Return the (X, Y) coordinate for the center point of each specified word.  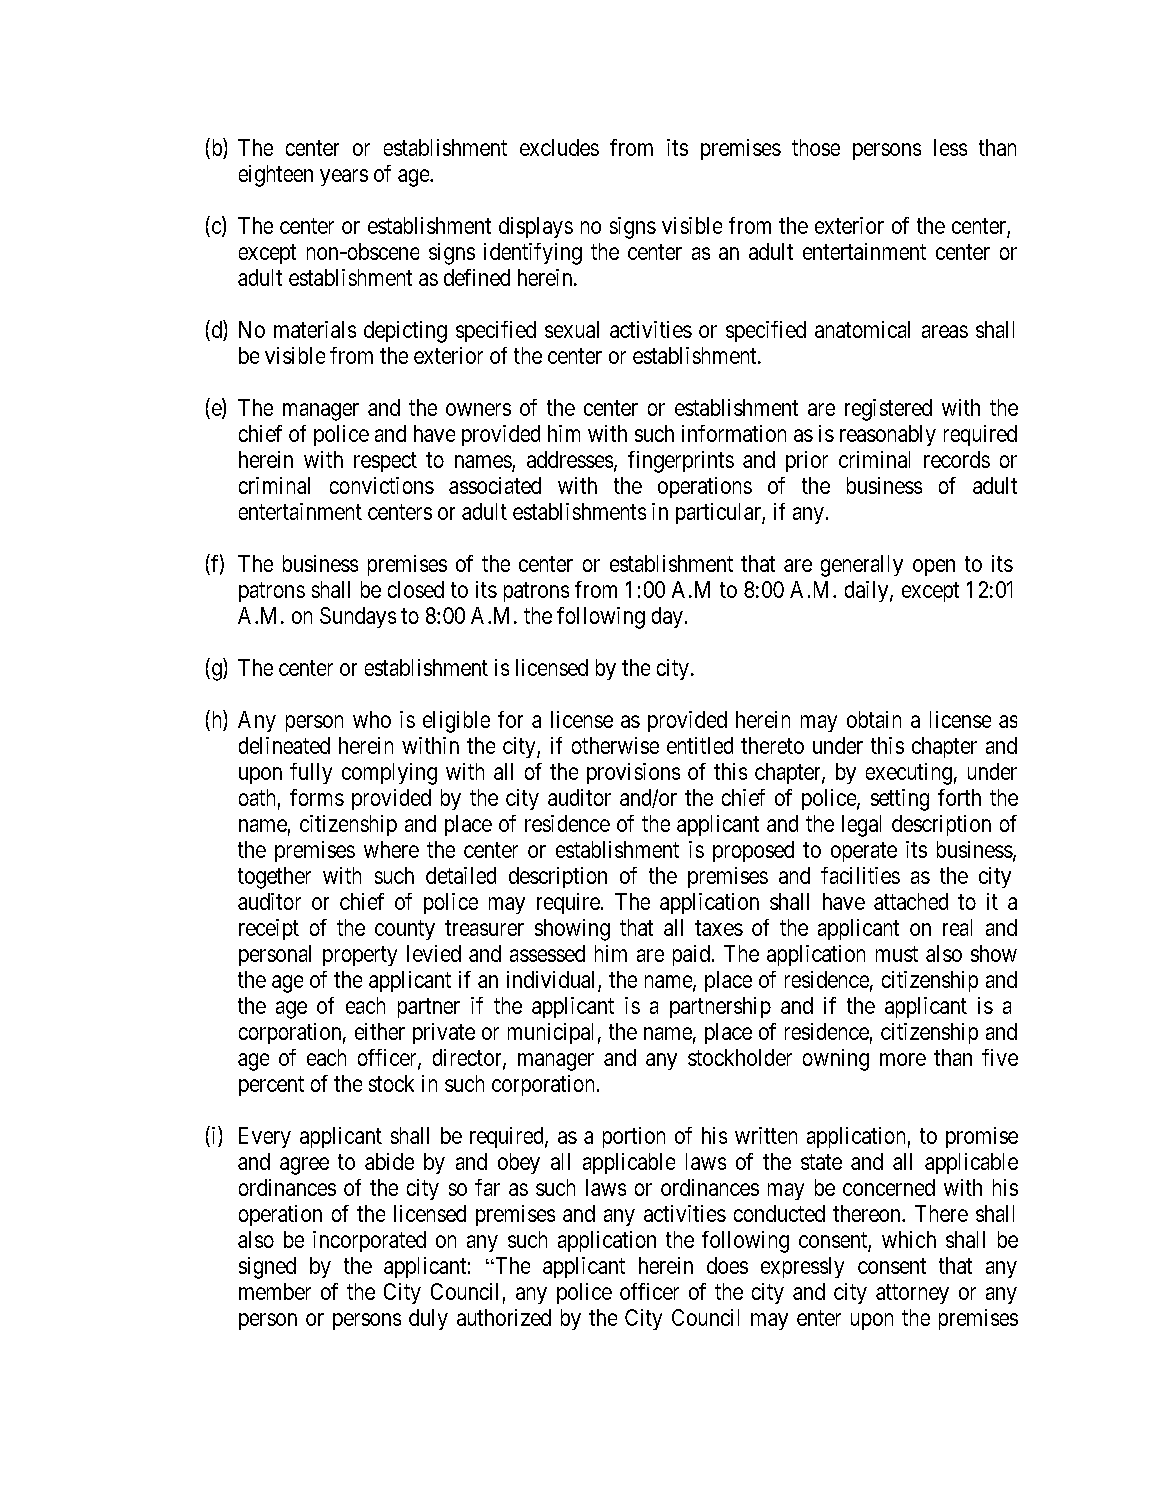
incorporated (369, 1241)
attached (911, 901)
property (360, 956)
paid (691, 955)
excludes (559, 147)
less (950, 147)
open (934, 567)
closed (416, 589)
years (344, 177)
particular (719, 513)
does (727, 1265)
